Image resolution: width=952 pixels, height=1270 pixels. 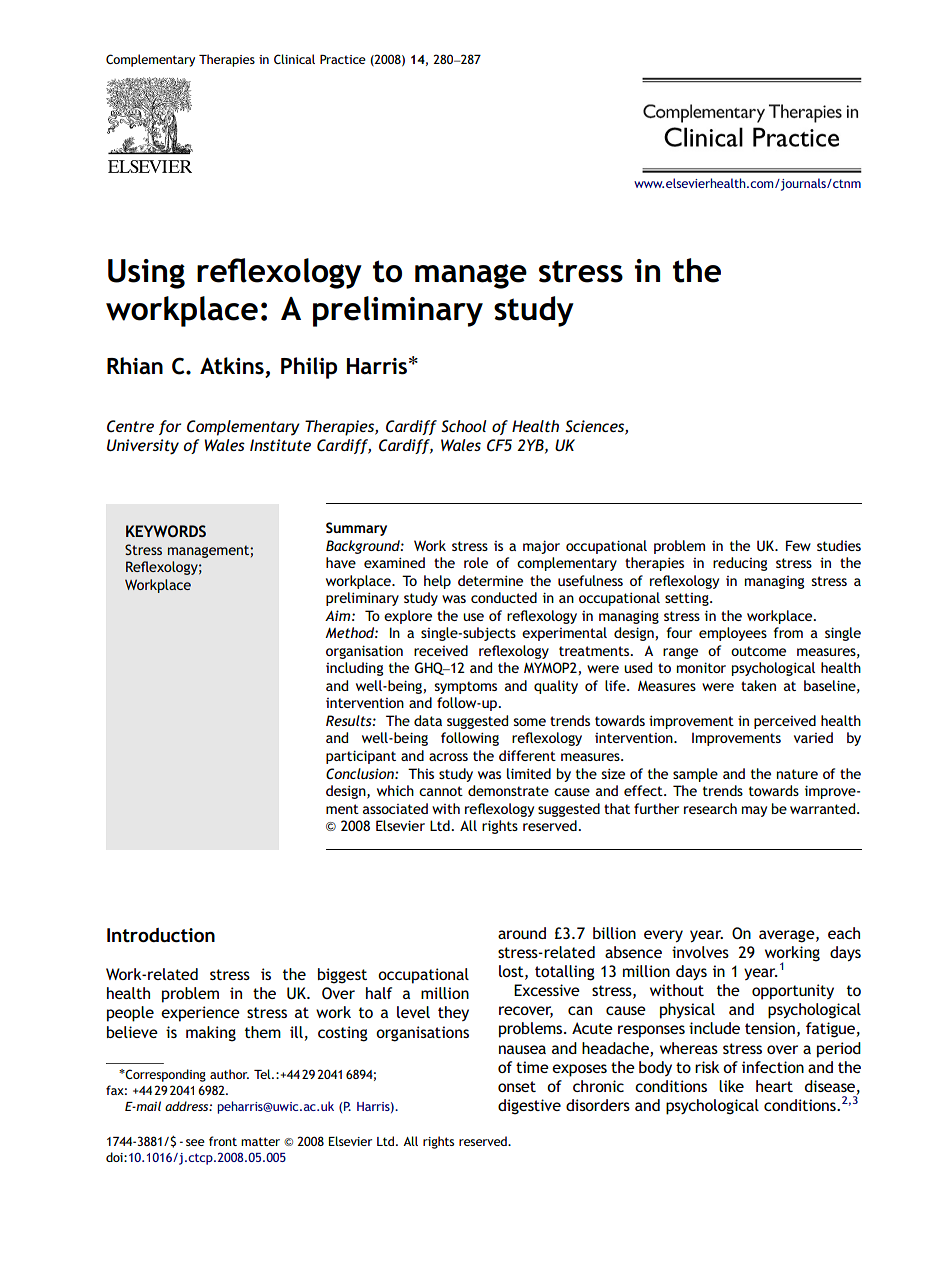 I want to click on demonstrate, so click(x=508, y=790).
